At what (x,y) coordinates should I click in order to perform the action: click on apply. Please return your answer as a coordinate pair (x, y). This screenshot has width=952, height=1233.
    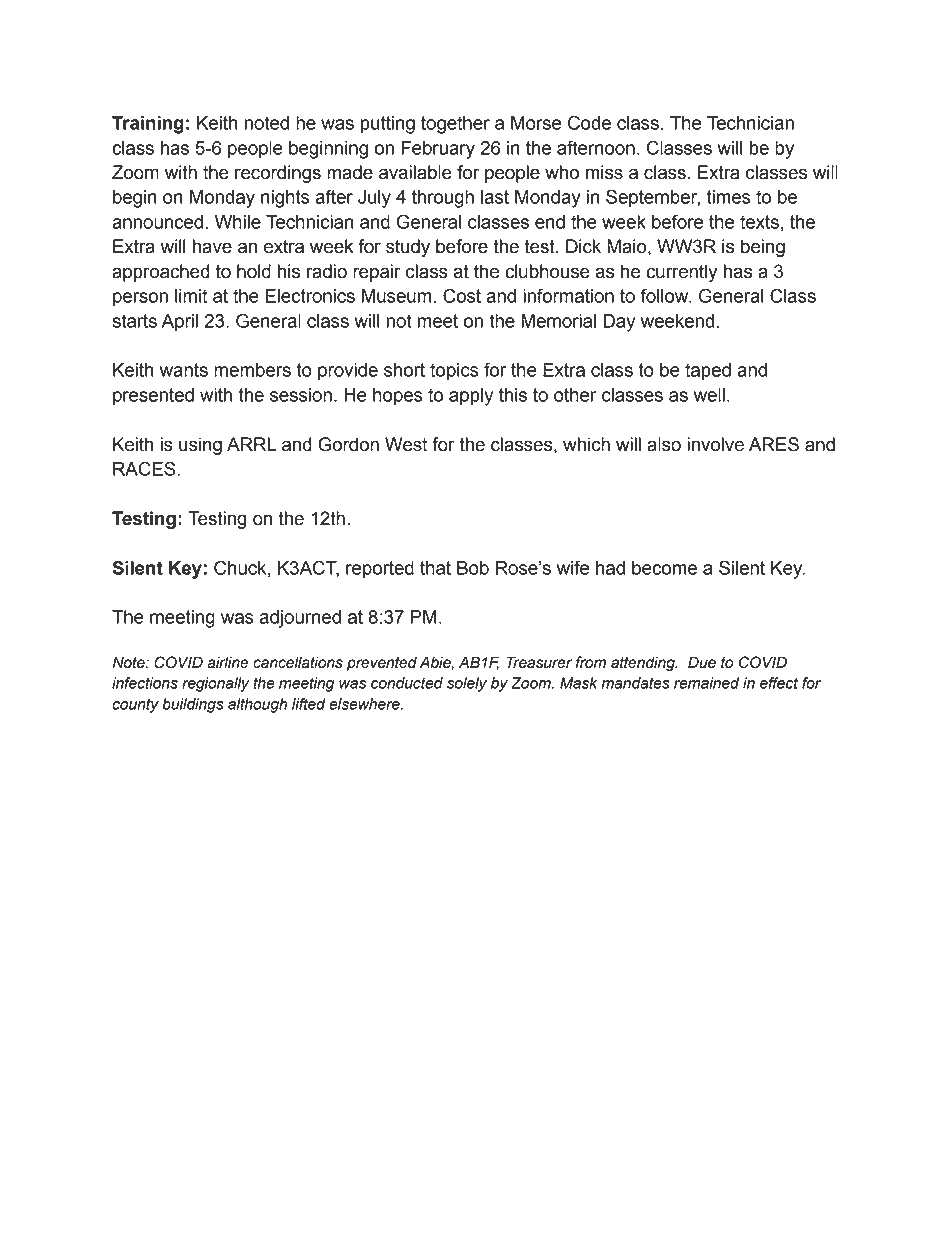
    Looking at the image, I should click on (471, 397).
